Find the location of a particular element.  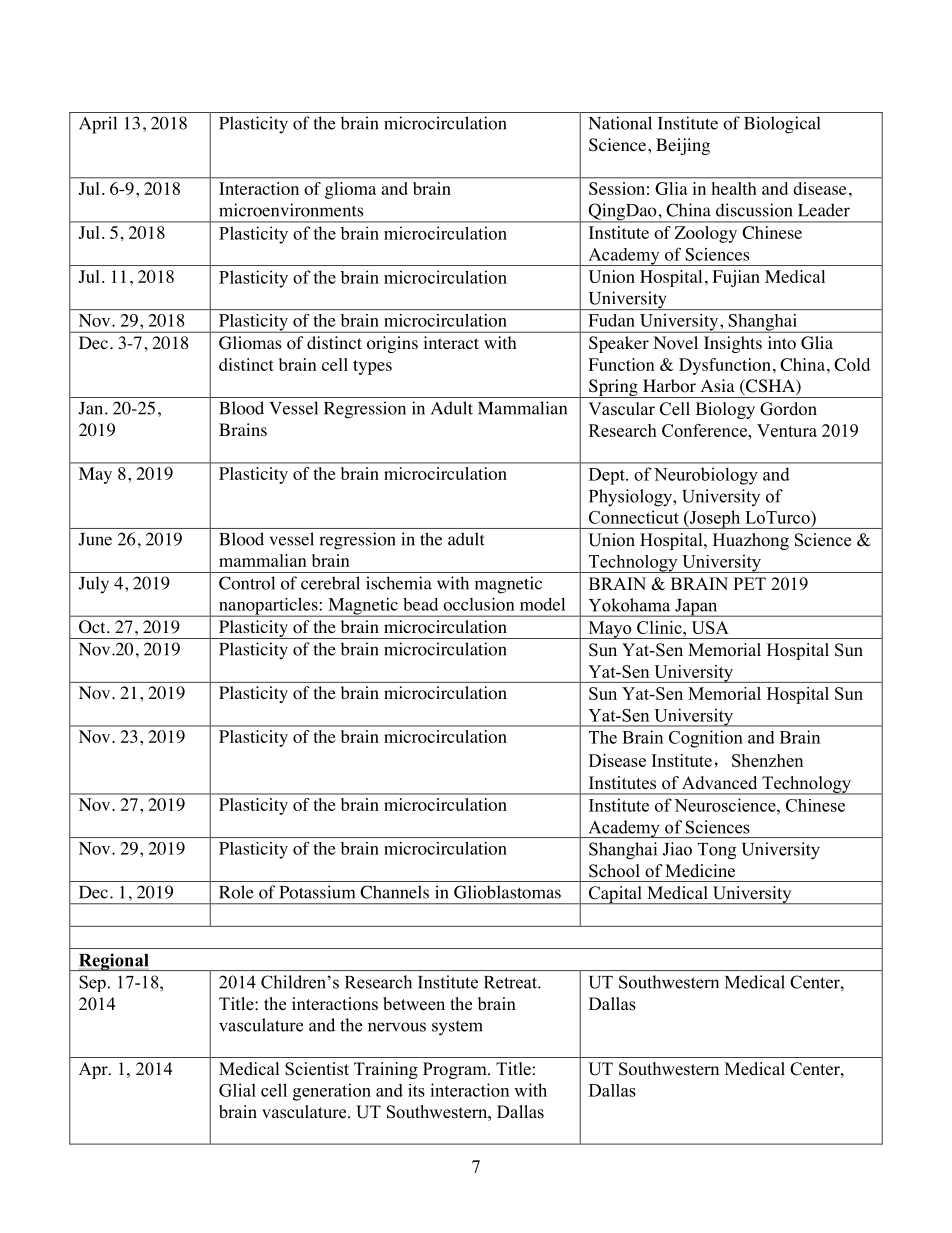

Scientist is located at coordinates (317, 1069).
